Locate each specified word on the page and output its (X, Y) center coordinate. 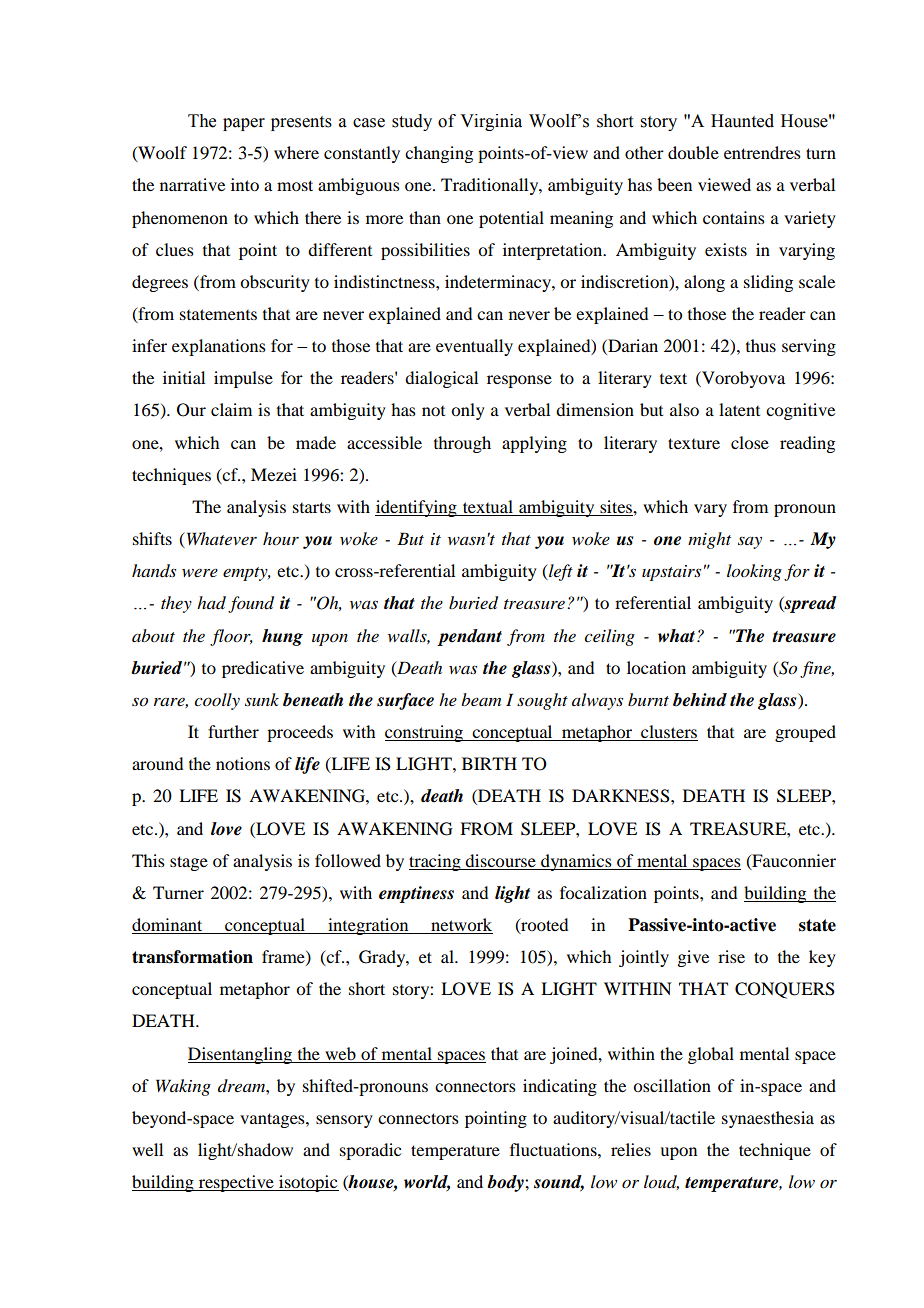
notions (243, 763)
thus (761, 345)
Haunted (742, 121)
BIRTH (489, 763)
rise (731, 956)
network (461, 926)
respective (236, 1183)
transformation (192, 957)
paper (244, 124)
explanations (219, 347)
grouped (805, 733)
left (560, 572)
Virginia (491, 122)
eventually (474, 347)
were (200, 573)
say (750, 543)
